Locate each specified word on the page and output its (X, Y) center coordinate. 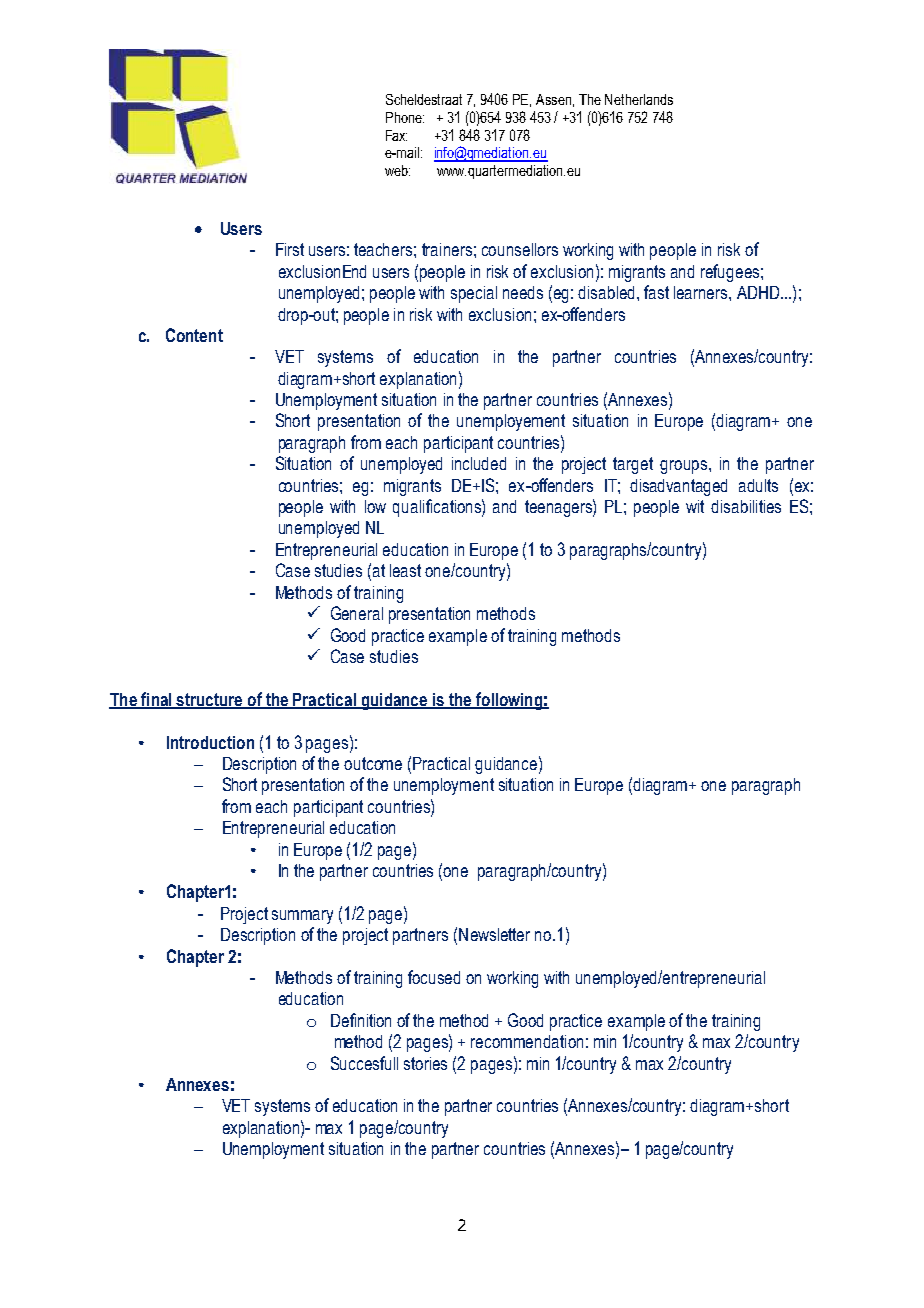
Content (194, 335)
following (509, 701)
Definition (361, 1020)
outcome (373, 763)
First (290, 249)
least (405, 570)
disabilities (746, 506)
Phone (405, 117)
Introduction (210, 742)
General (357, 613)
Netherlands (639, 99)
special (474, 294)
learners (702, 292)
